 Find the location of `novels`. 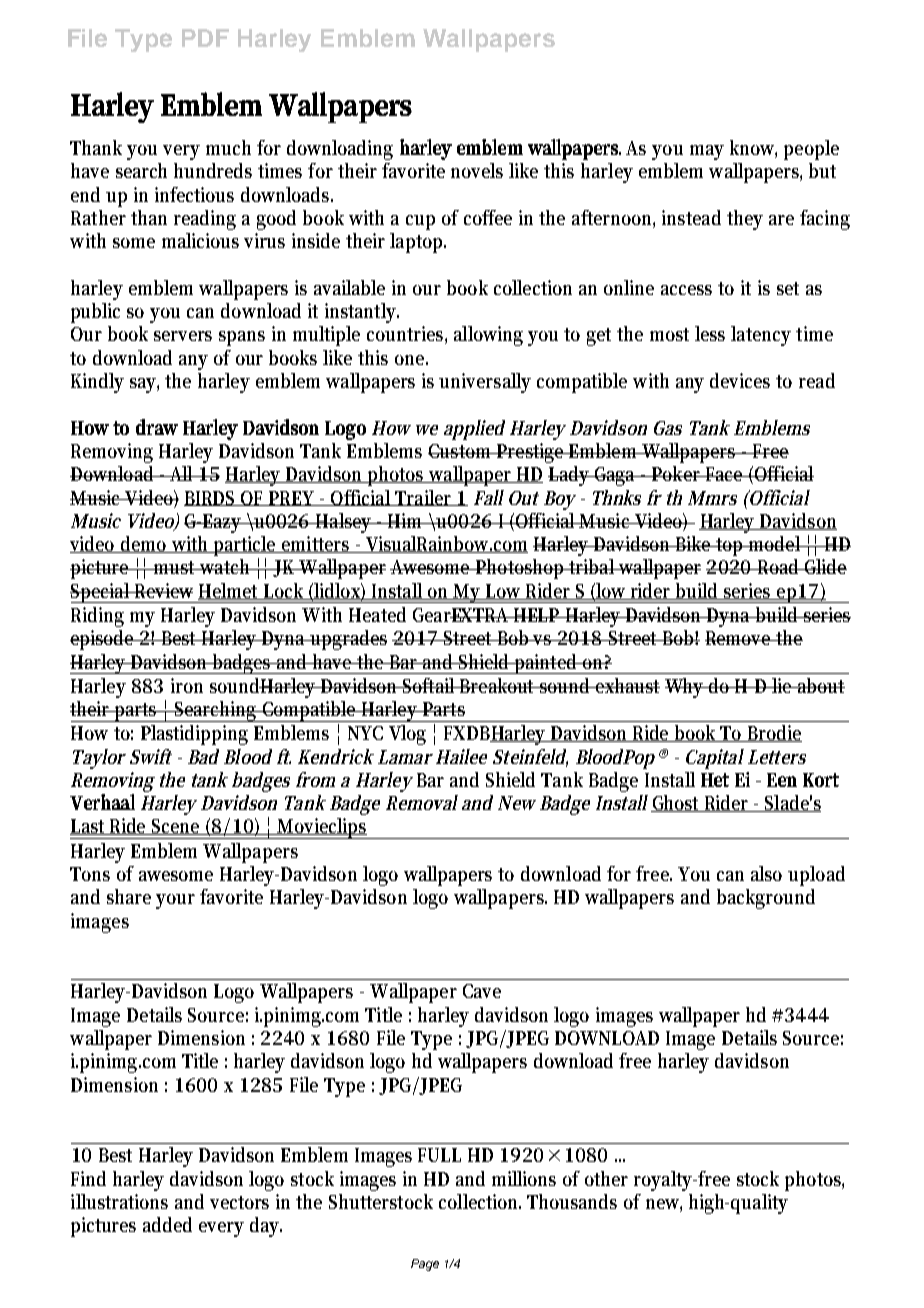

novels is located at coordinates (477, 170).
